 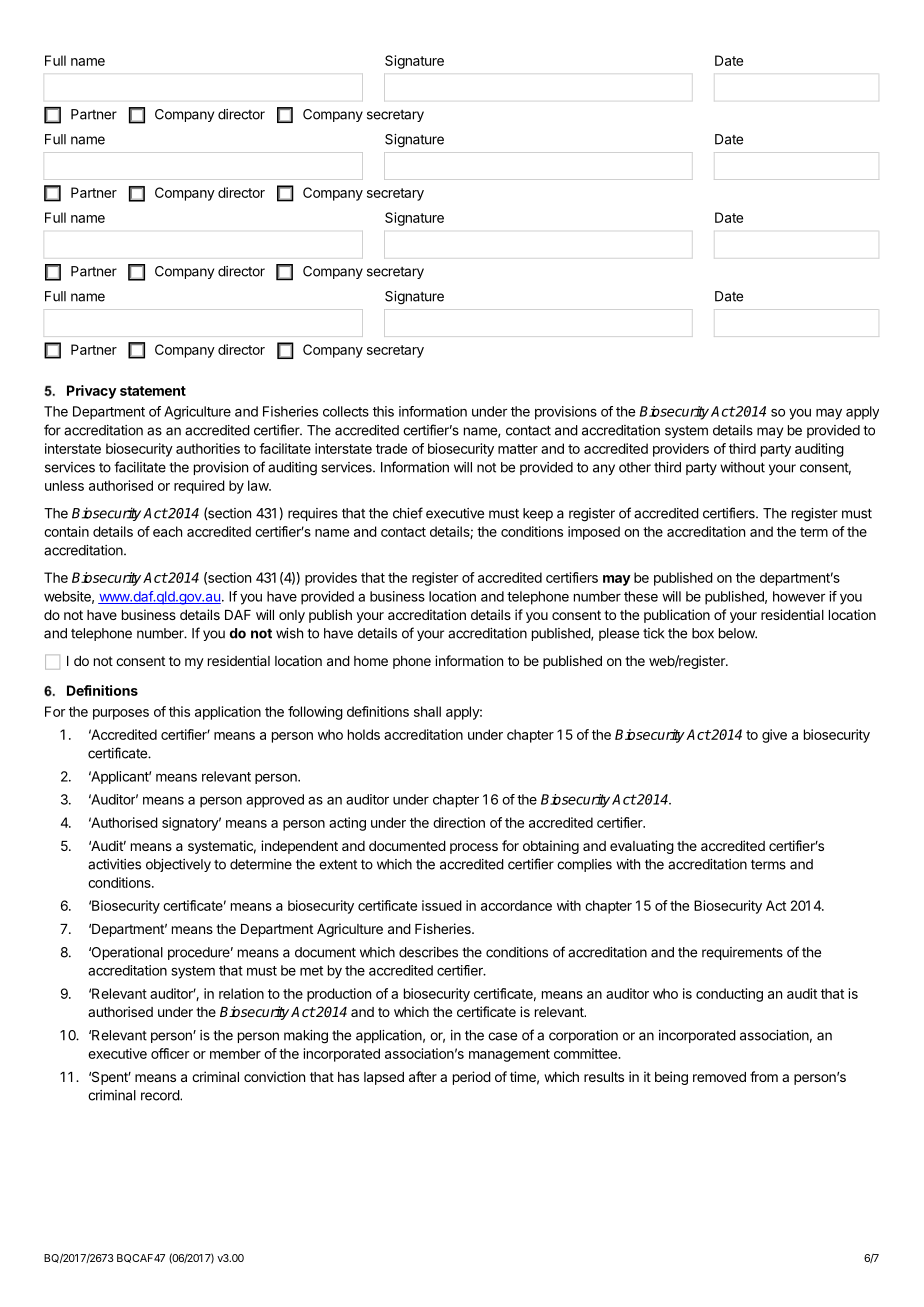 What do you see at coordinates (121, 714) in the page?
I see `purposes` at bounding box center [121, 714].
